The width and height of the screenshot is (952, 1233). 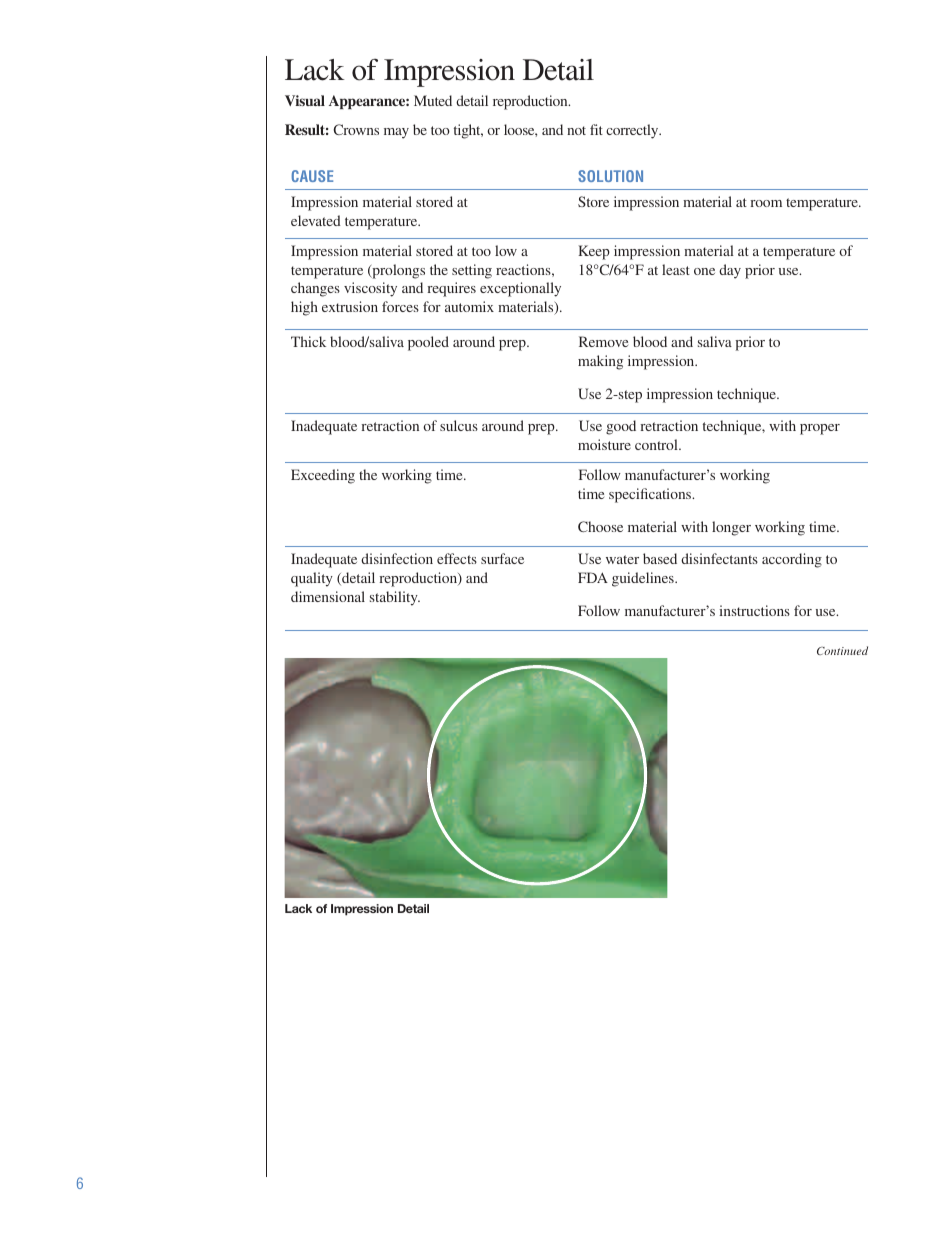 What do you see at coordinates (576, 130) in the screenshot?
I see `not` at bounding box center [576, 130].
